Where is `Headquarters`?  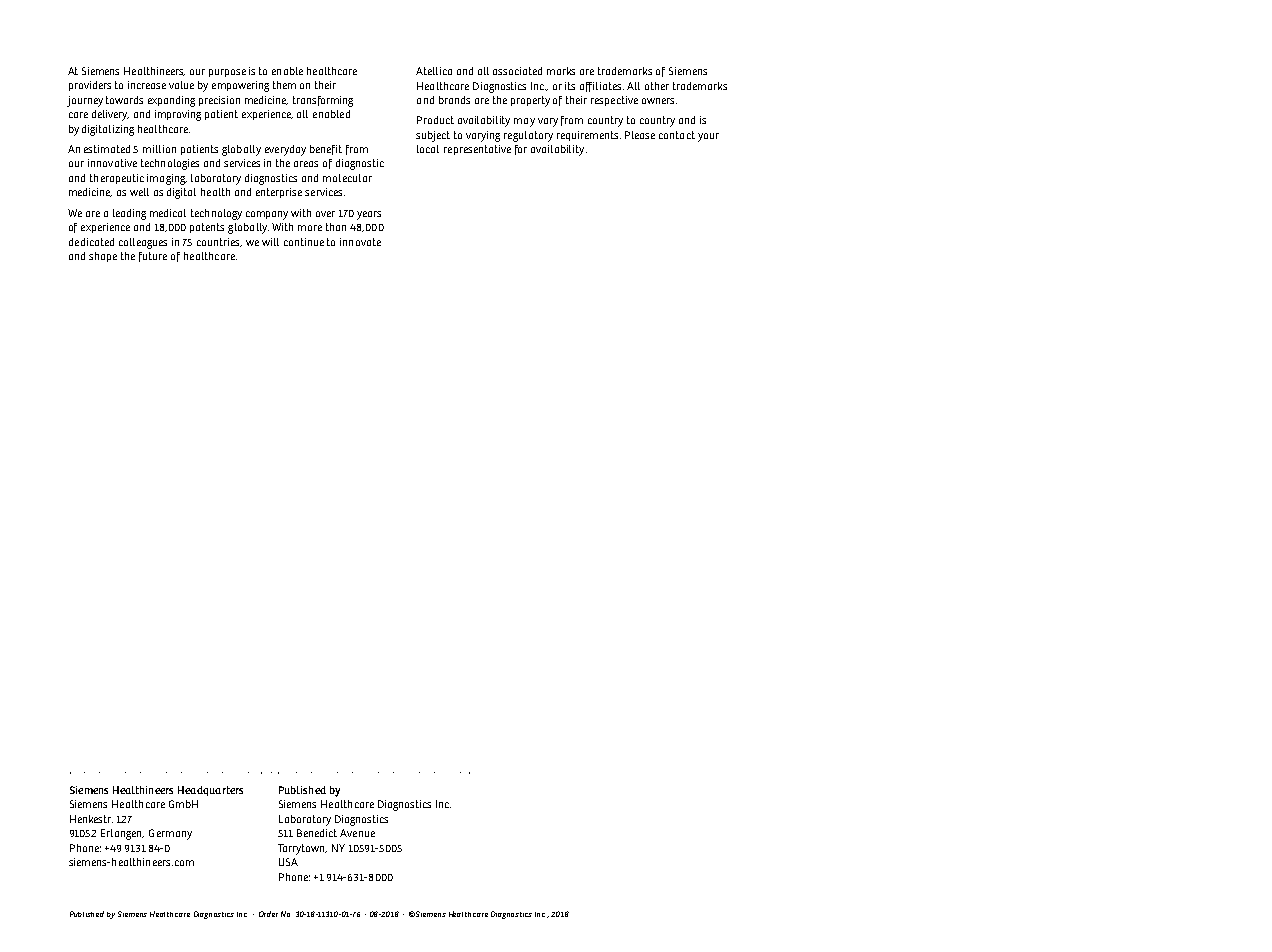
Headquarters is located at coordinates (210, 791).
